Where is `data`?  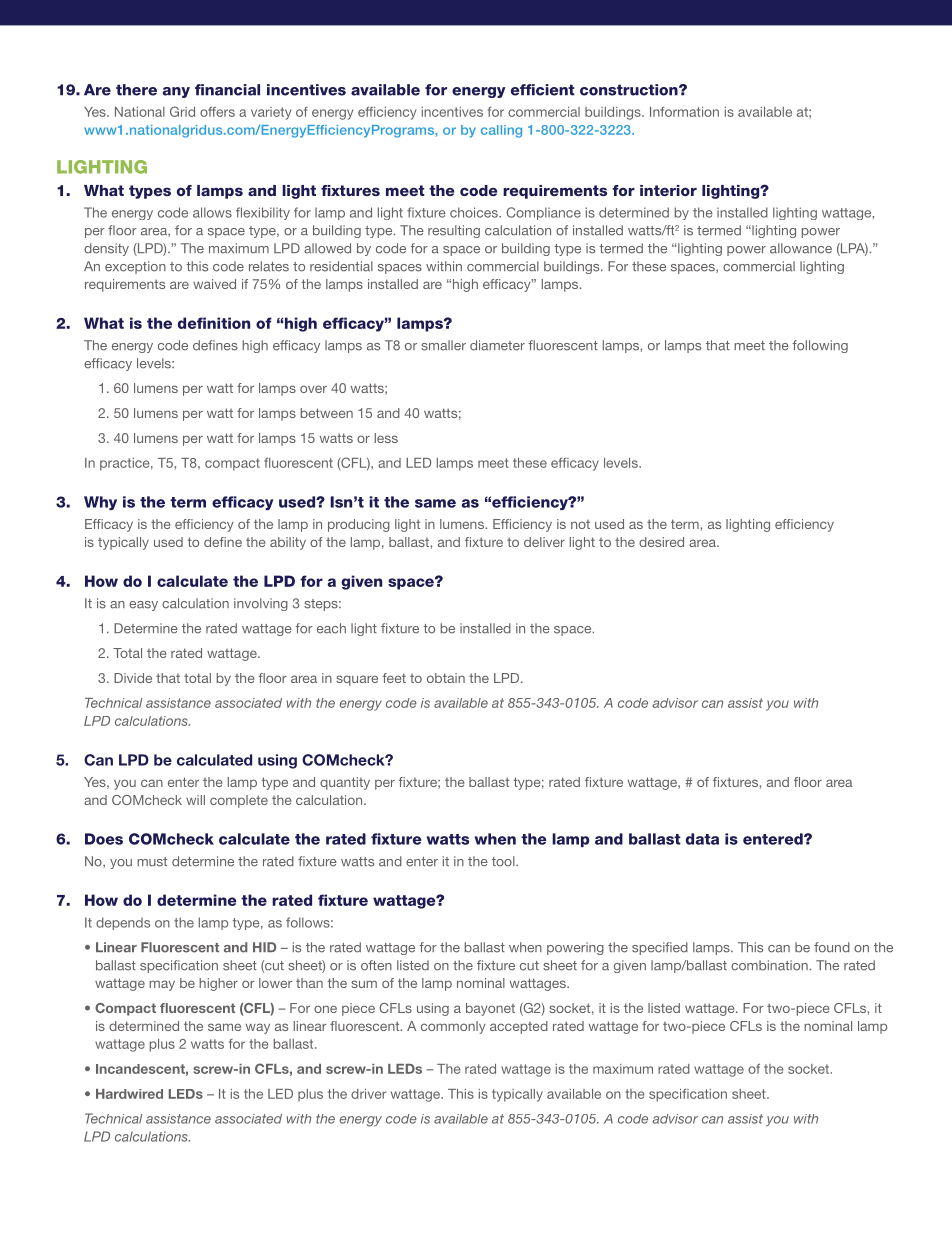 data is located at coordinates (702, 839).
